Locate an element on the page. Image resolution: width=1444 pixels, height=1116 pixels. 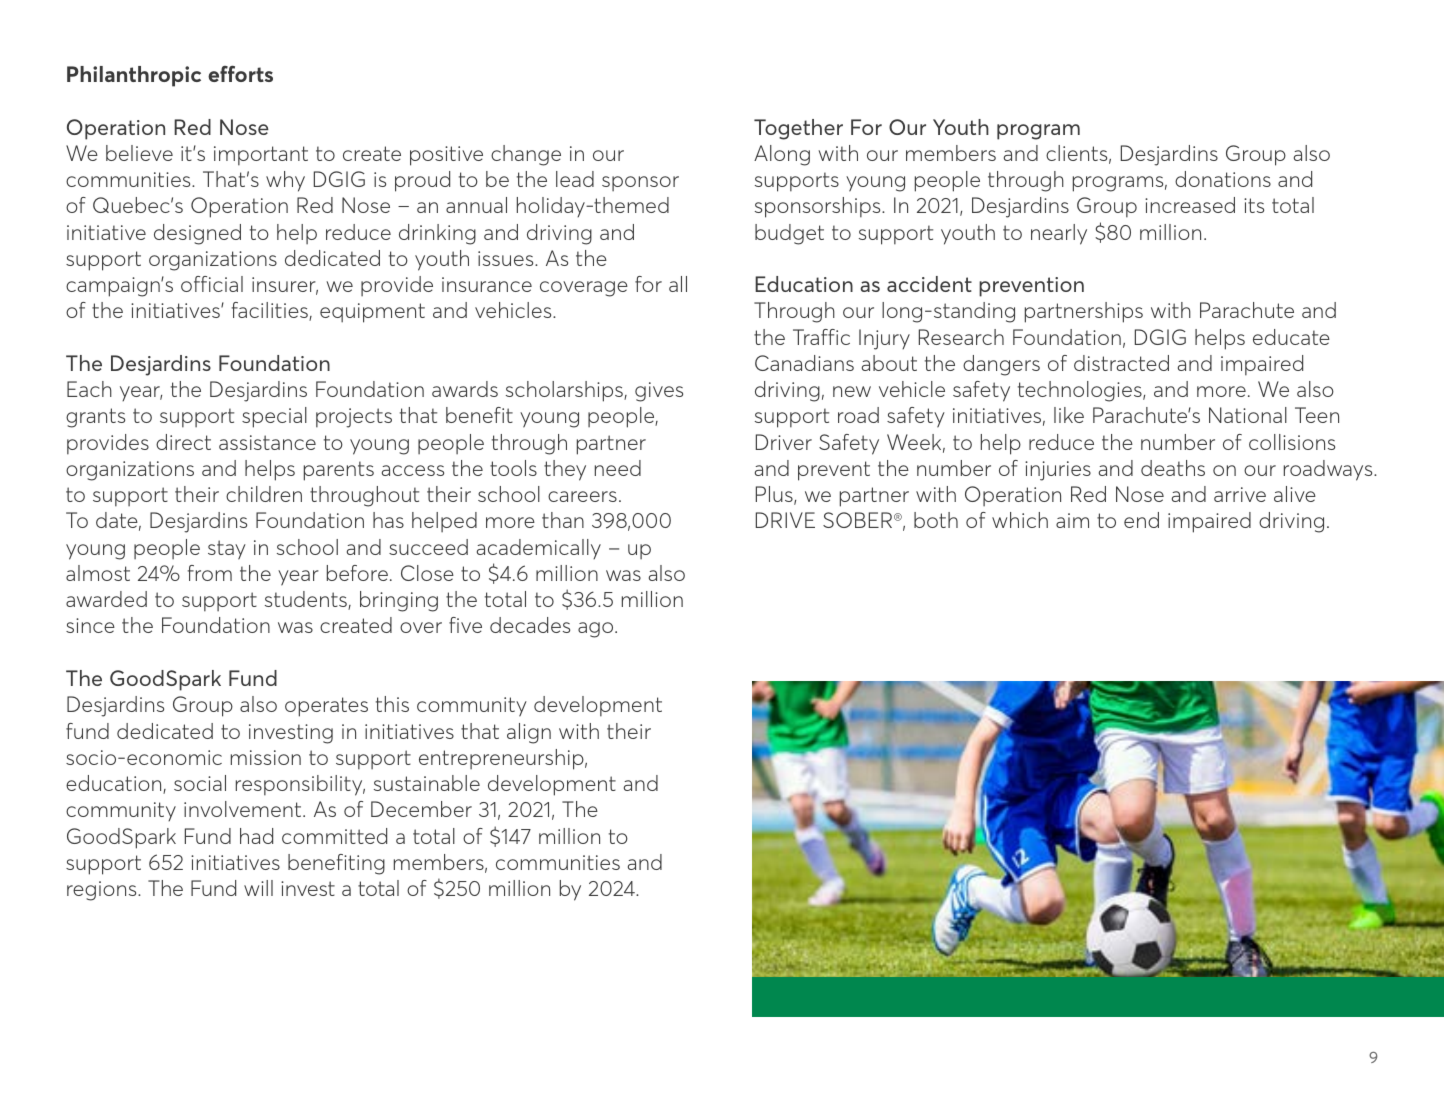
Plus is located at coordinates (775, 495).
